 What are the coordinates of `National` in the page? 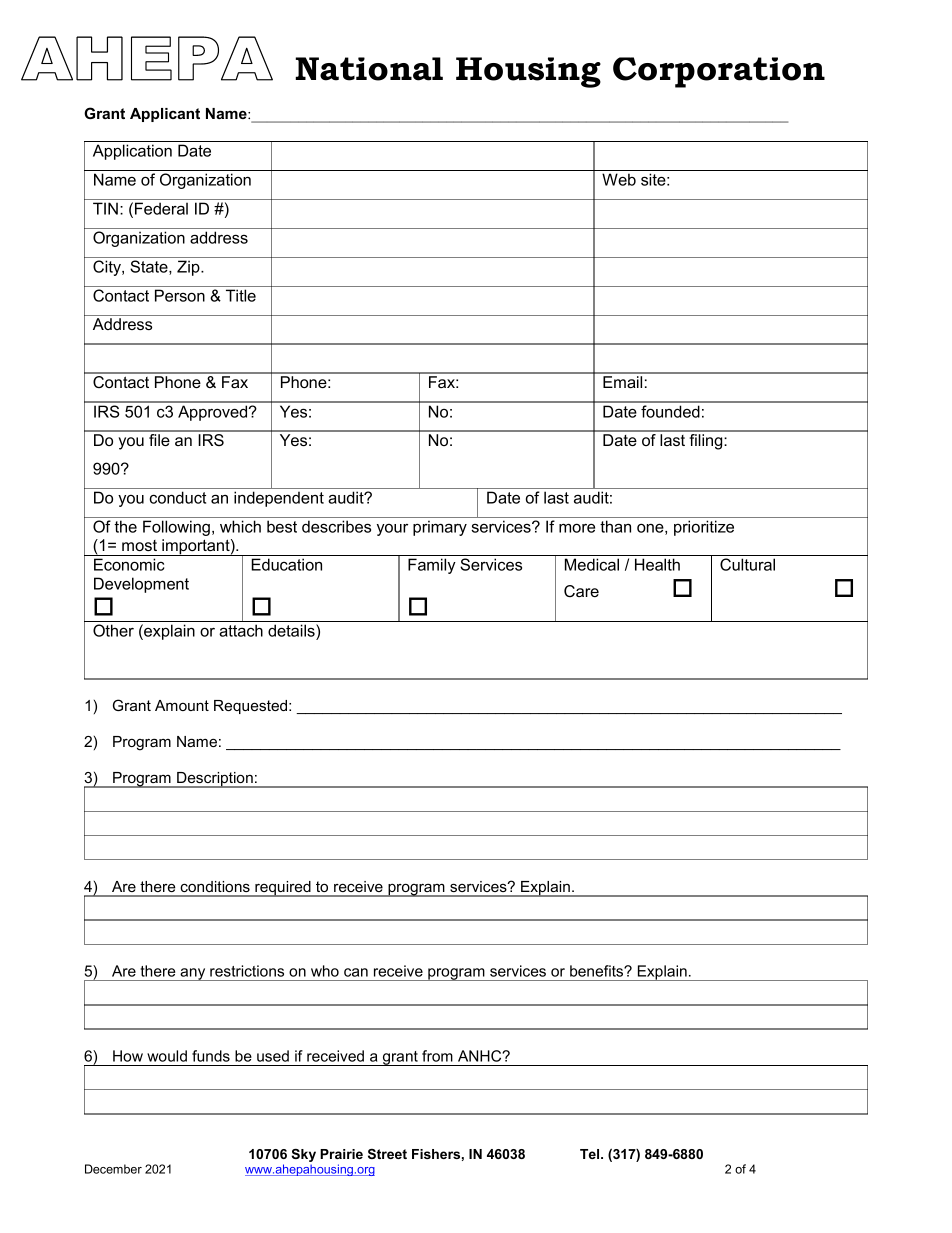 It's located at (369, 69).
